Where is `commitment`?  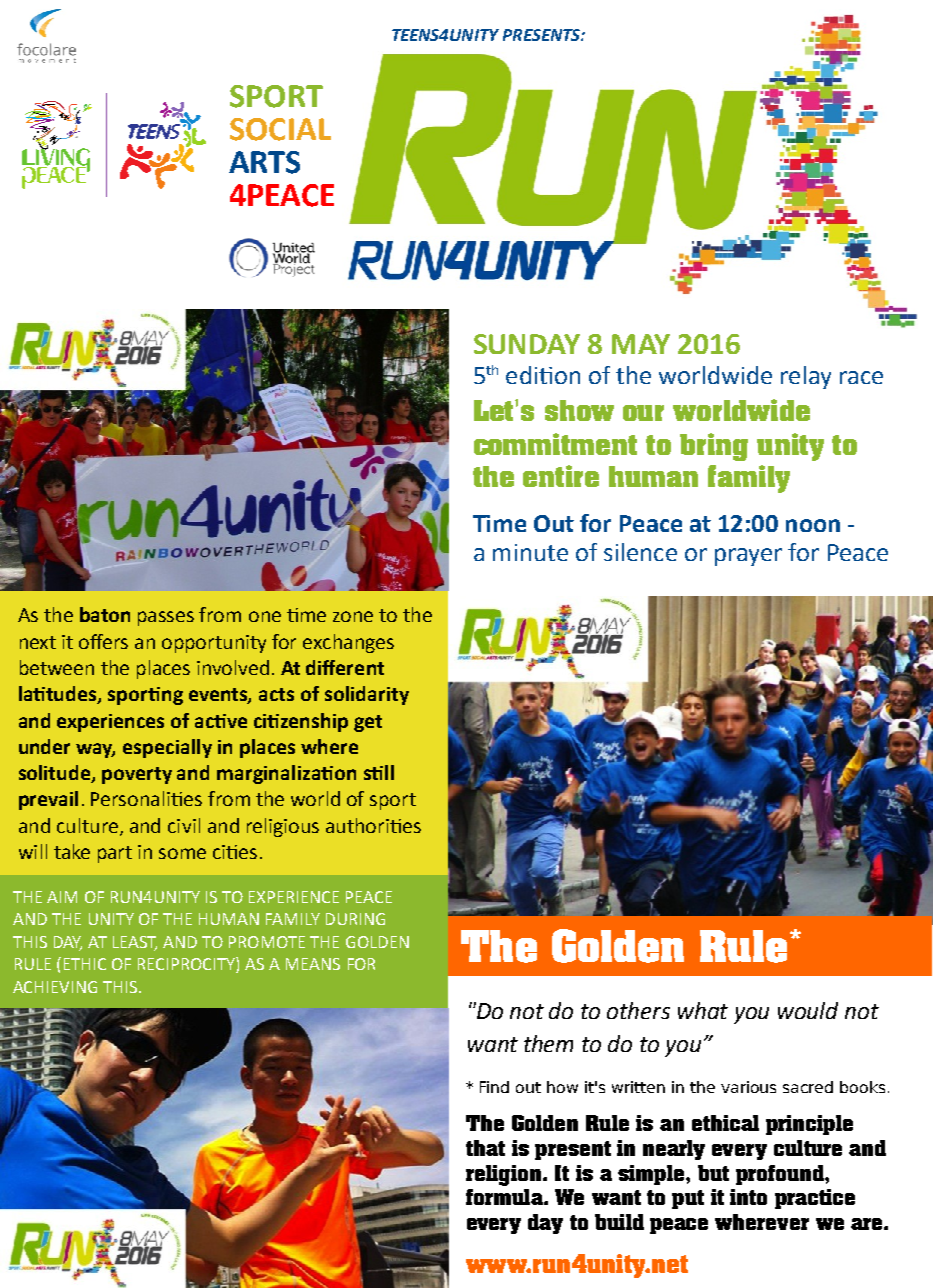
commitment is located at coordinates (555, 444).
